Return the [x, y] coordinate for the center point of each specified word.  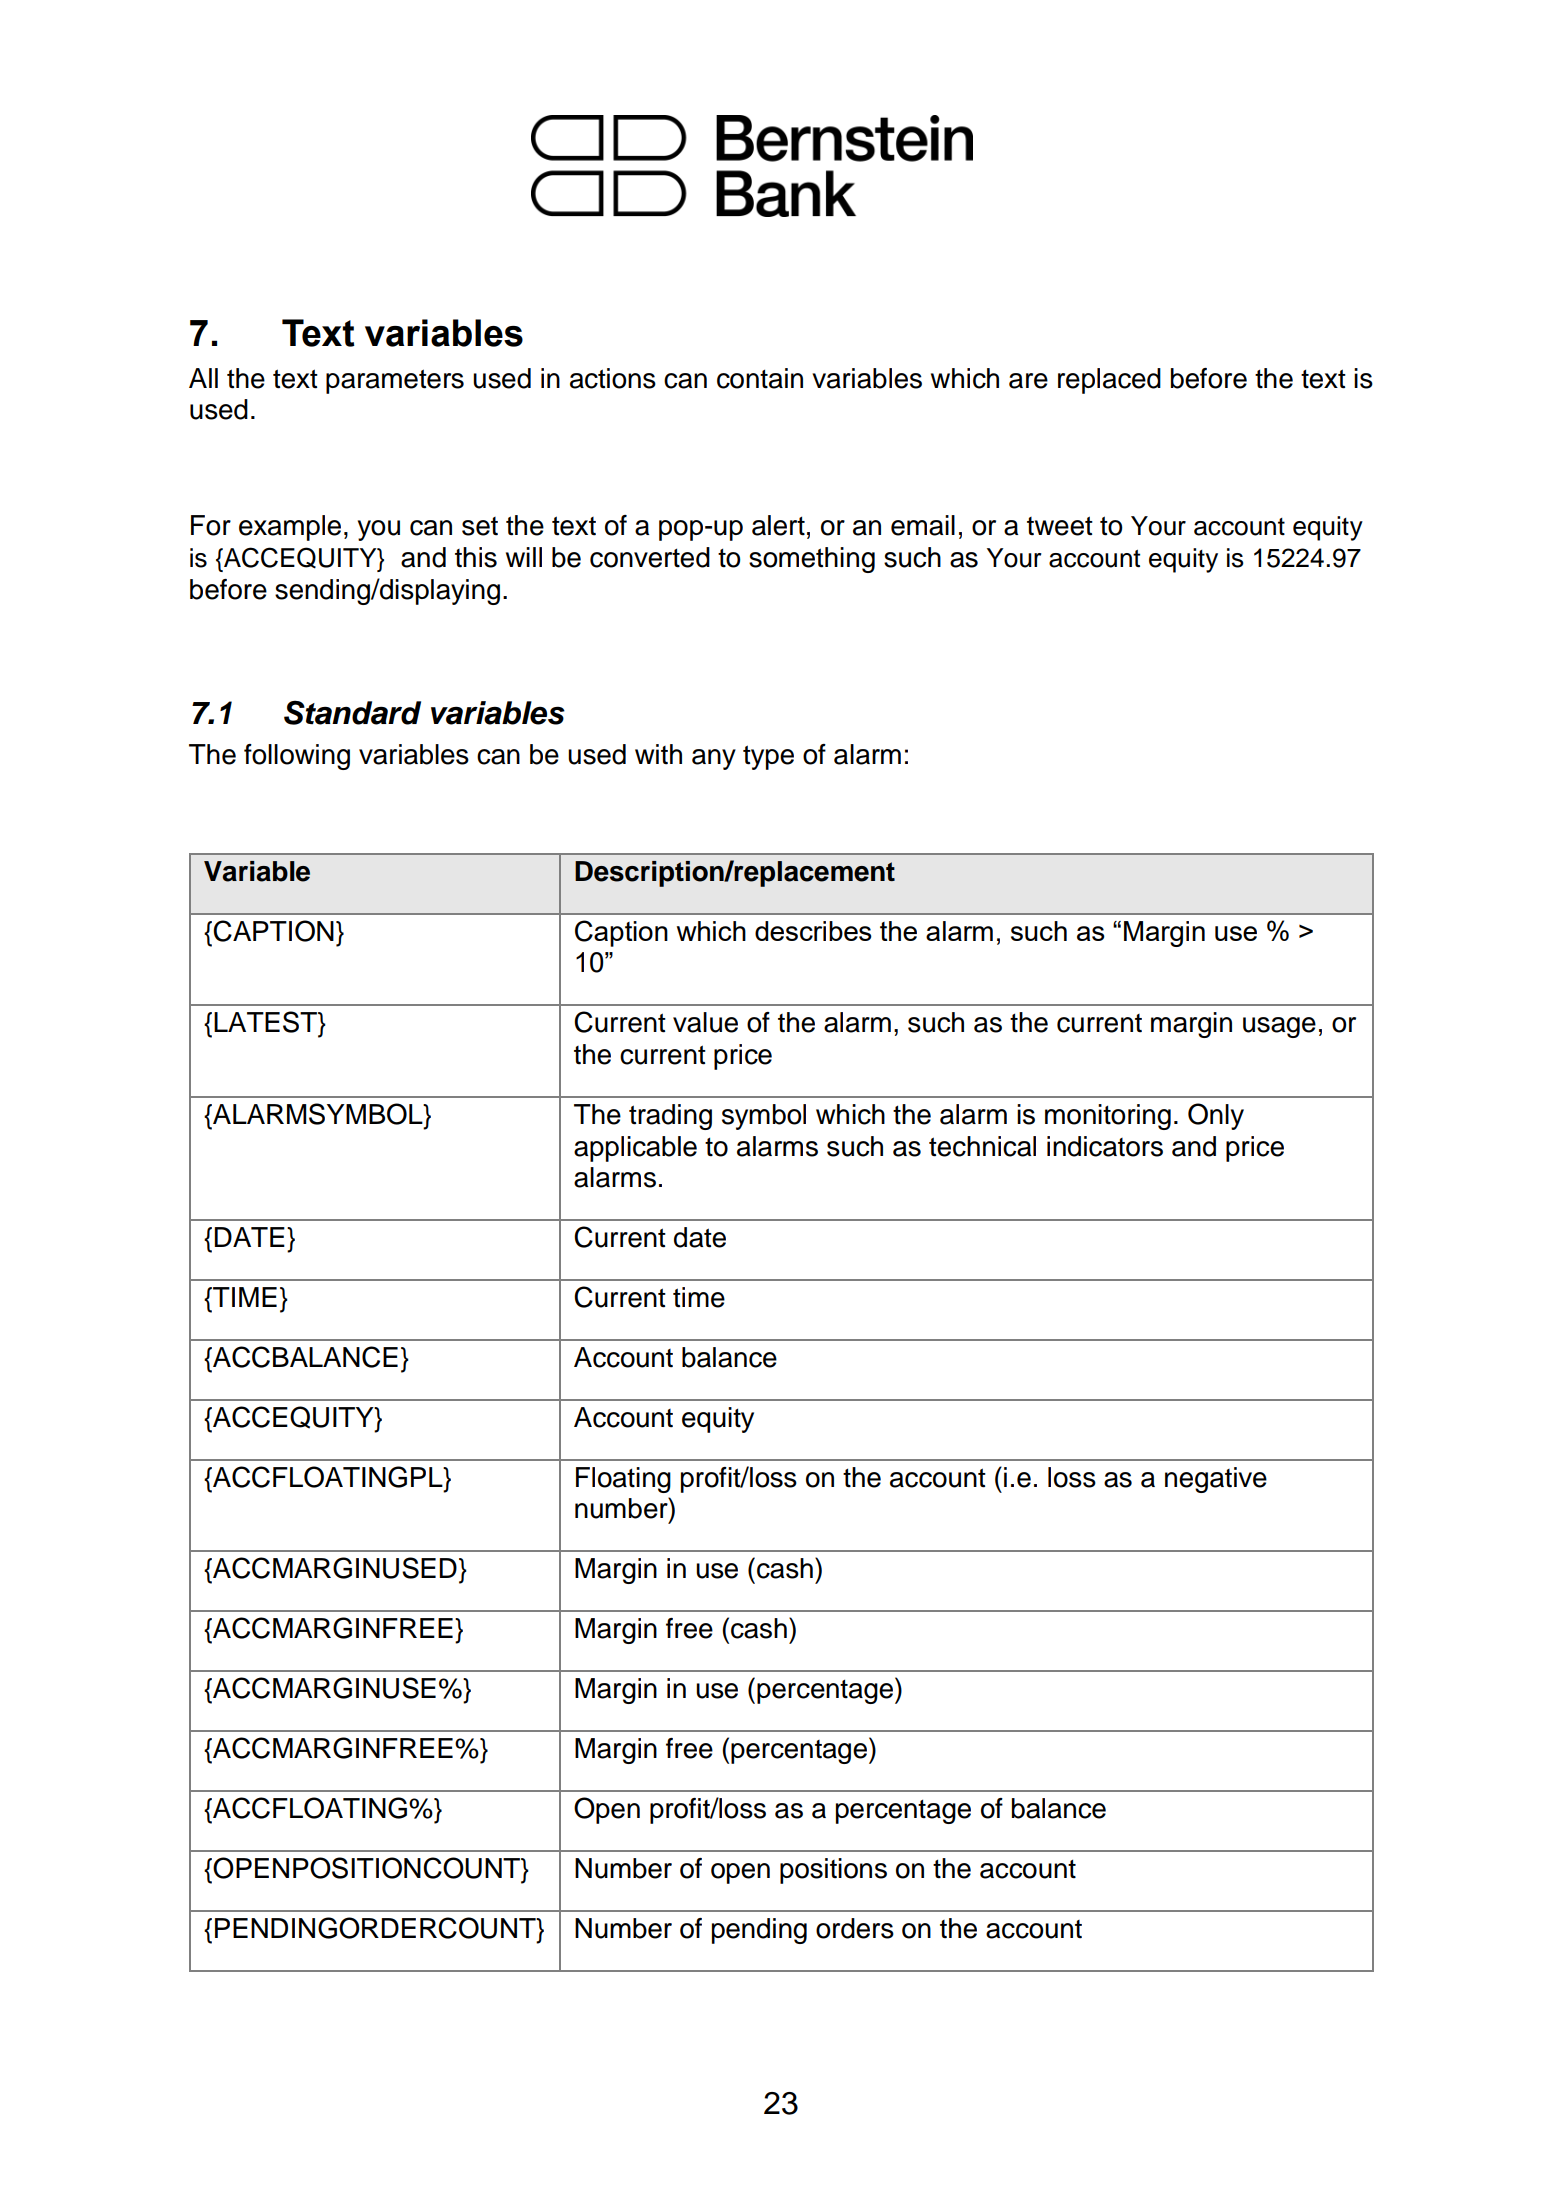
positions [833, 1871]
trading [670, 1117]
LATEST [266, 1022]
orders [855, 1928]
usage [1279, 1027]
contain [760, 378]
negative [1216, 1480]
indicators [1105, 1146]
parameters [395, 381]
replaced [1109, 381]
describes [813, 931]
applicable [635, 1149]
